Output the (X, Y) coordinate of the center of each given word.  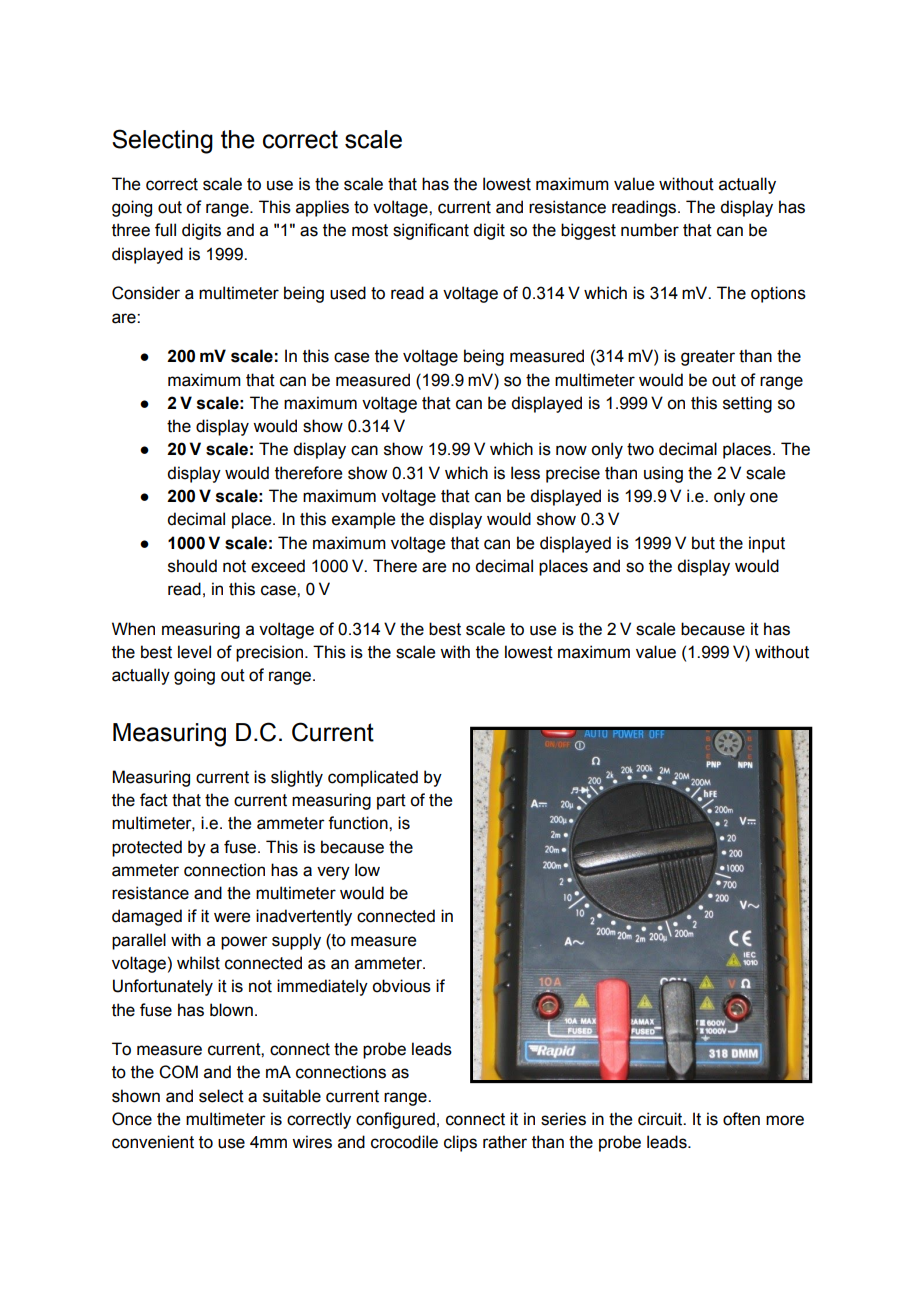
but (703, 543)
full (165, 230)
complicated (373, 778)
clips (460, 1143)
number (650, 230)
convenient (153, 1142)
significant (431, 231)
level (194, 652)
